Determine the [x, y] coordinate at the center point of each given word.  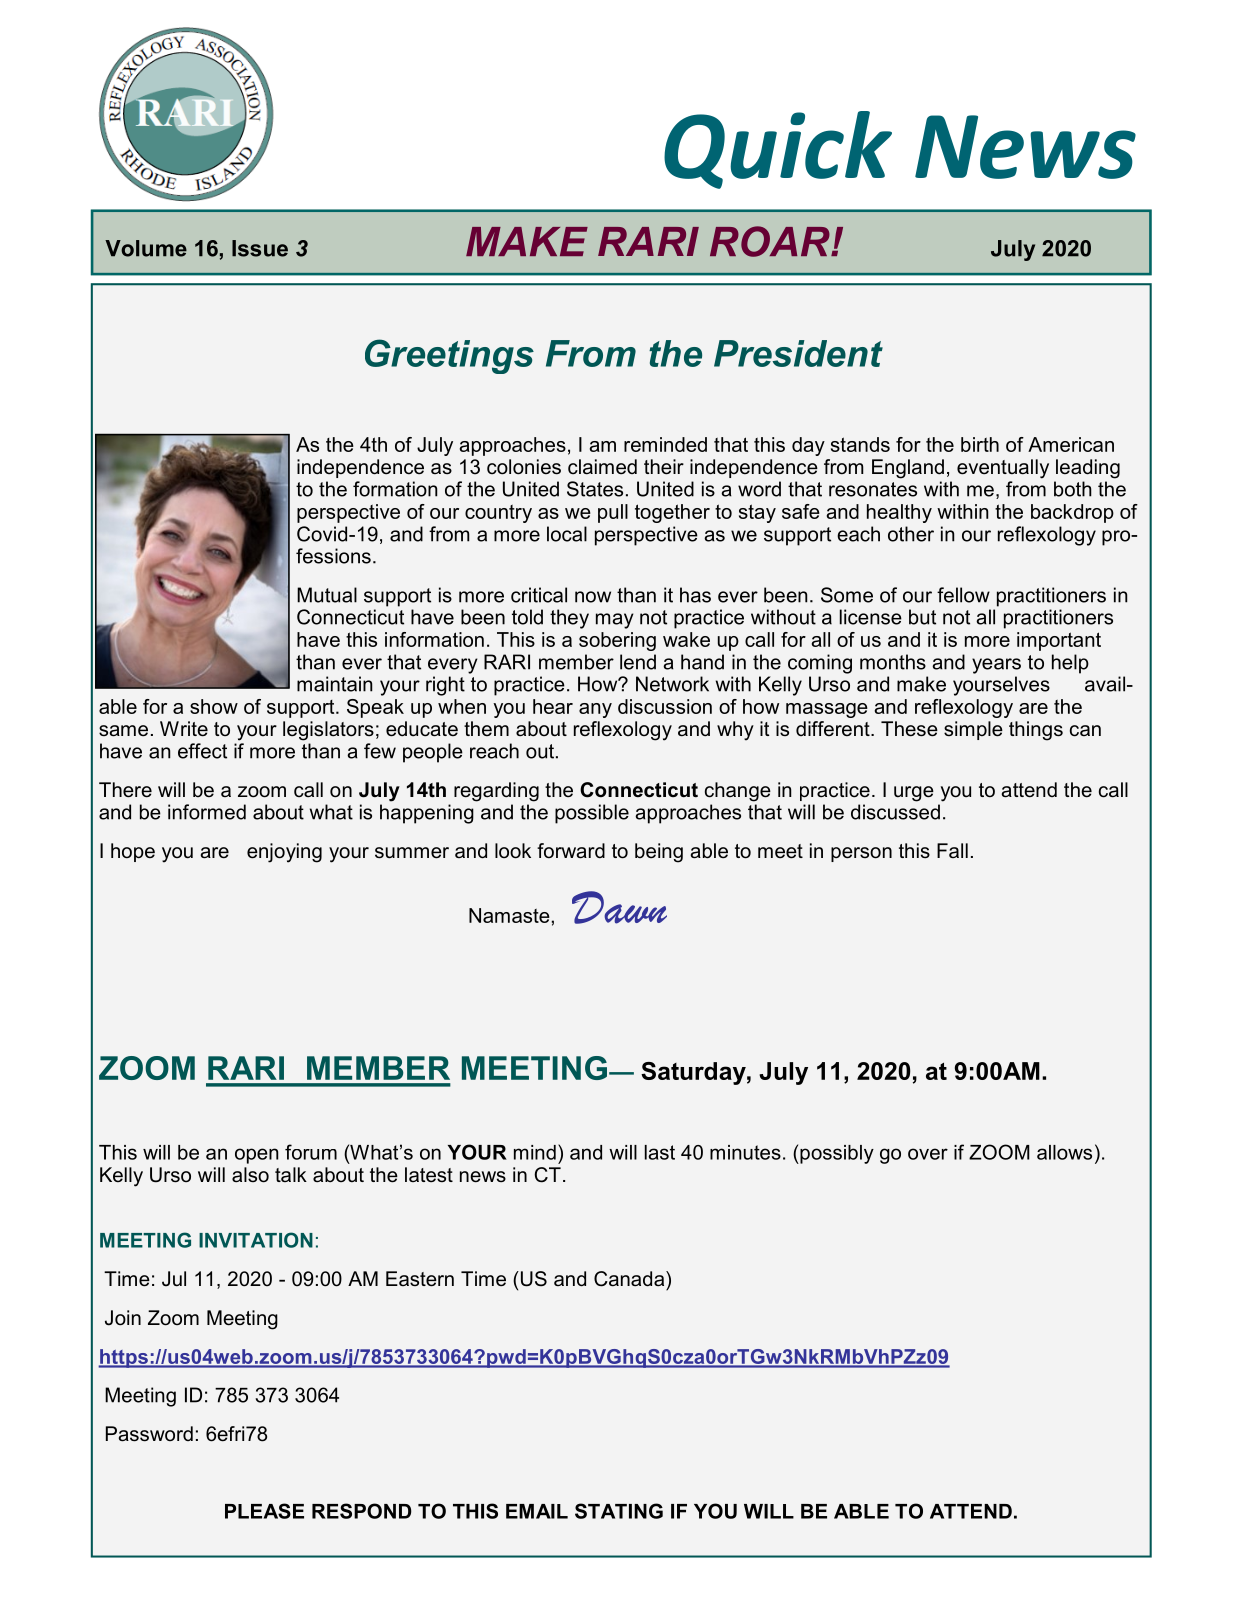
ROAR [771, 241]
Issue [260, 248]
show [214, 706]
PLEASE [264, 1511]
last [660, 1152]
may [615, 621]
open [257, 1156]
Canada [630, 1279]
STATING [619, 1511]
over [928, 1154]
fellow [963, 595]
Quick [778, 150]
